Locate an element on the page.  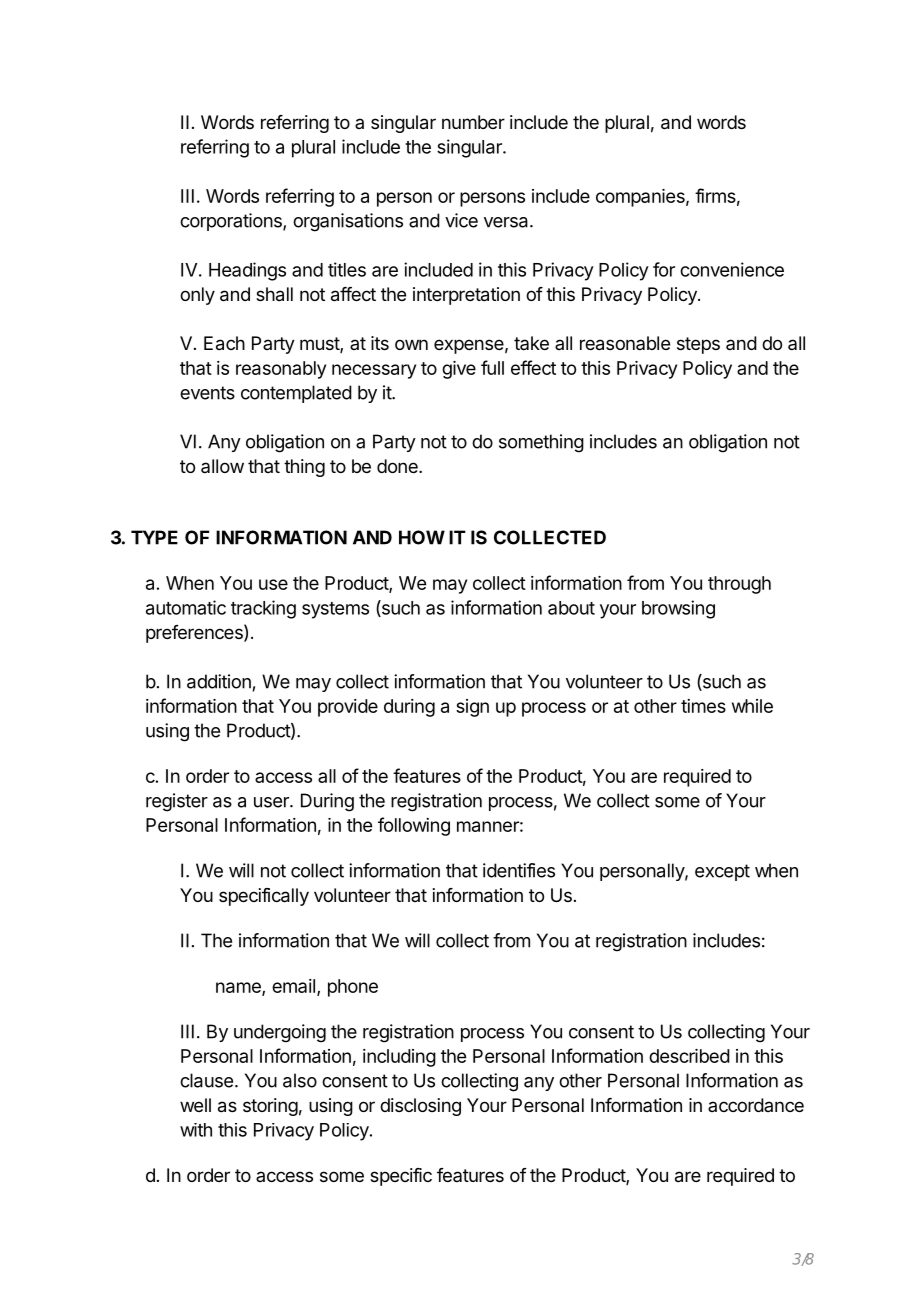
browsing is located at coordinates (678, 609).
